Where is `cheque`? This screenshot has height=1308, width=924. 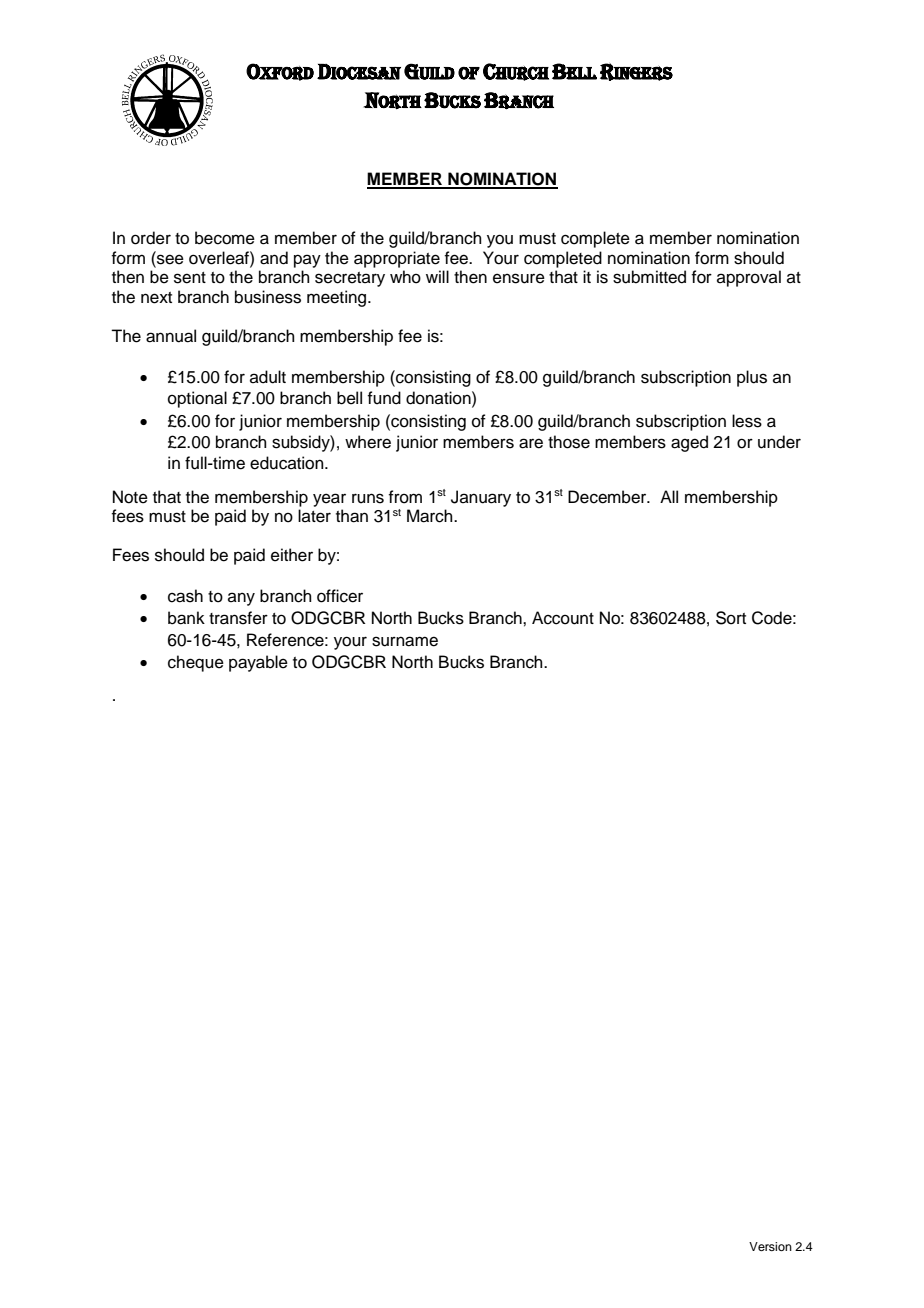 cheque is located at coordinates (196, 663).
